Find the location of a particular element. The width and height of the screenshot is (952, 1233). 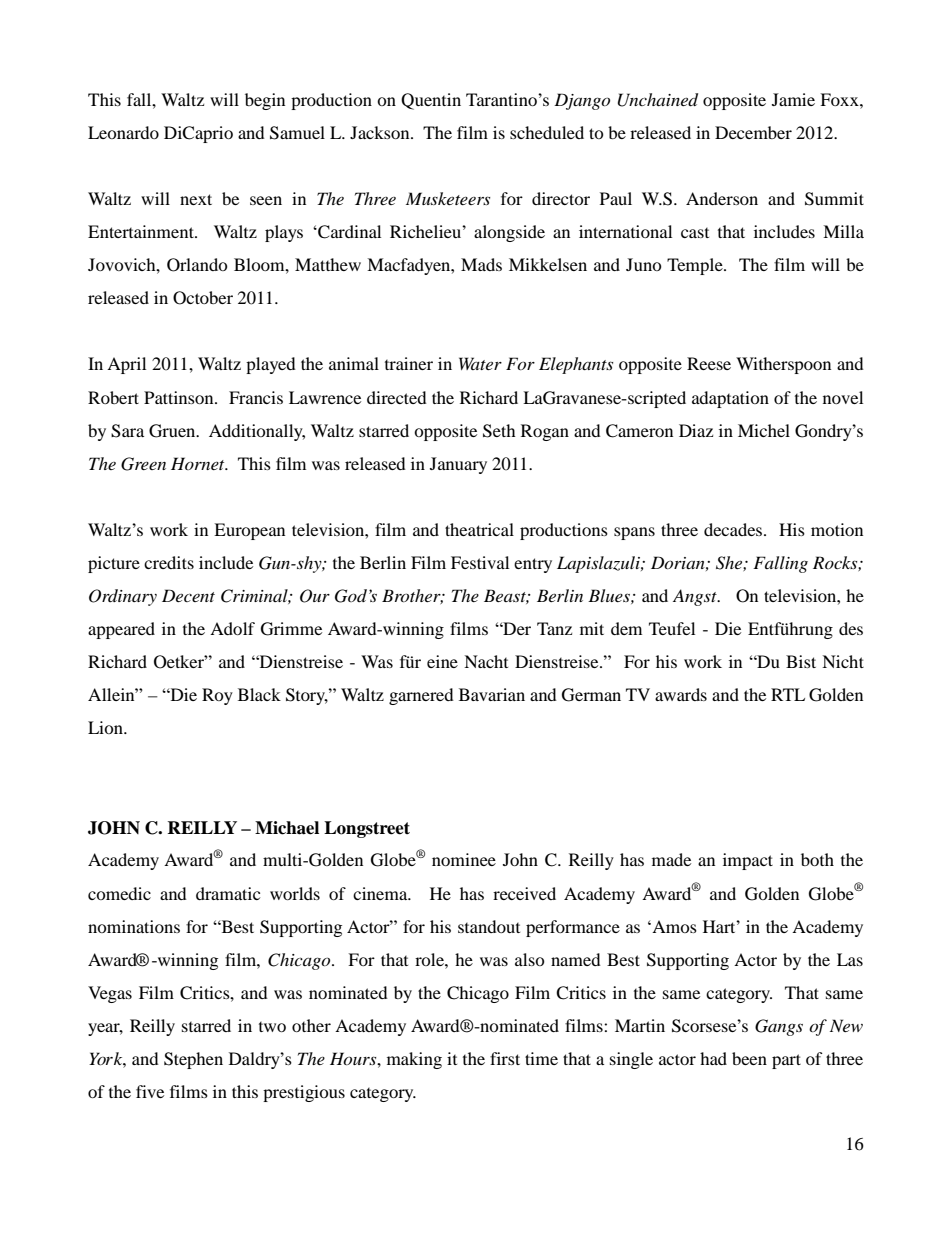

Roy is located at coordinates (217, 696).
